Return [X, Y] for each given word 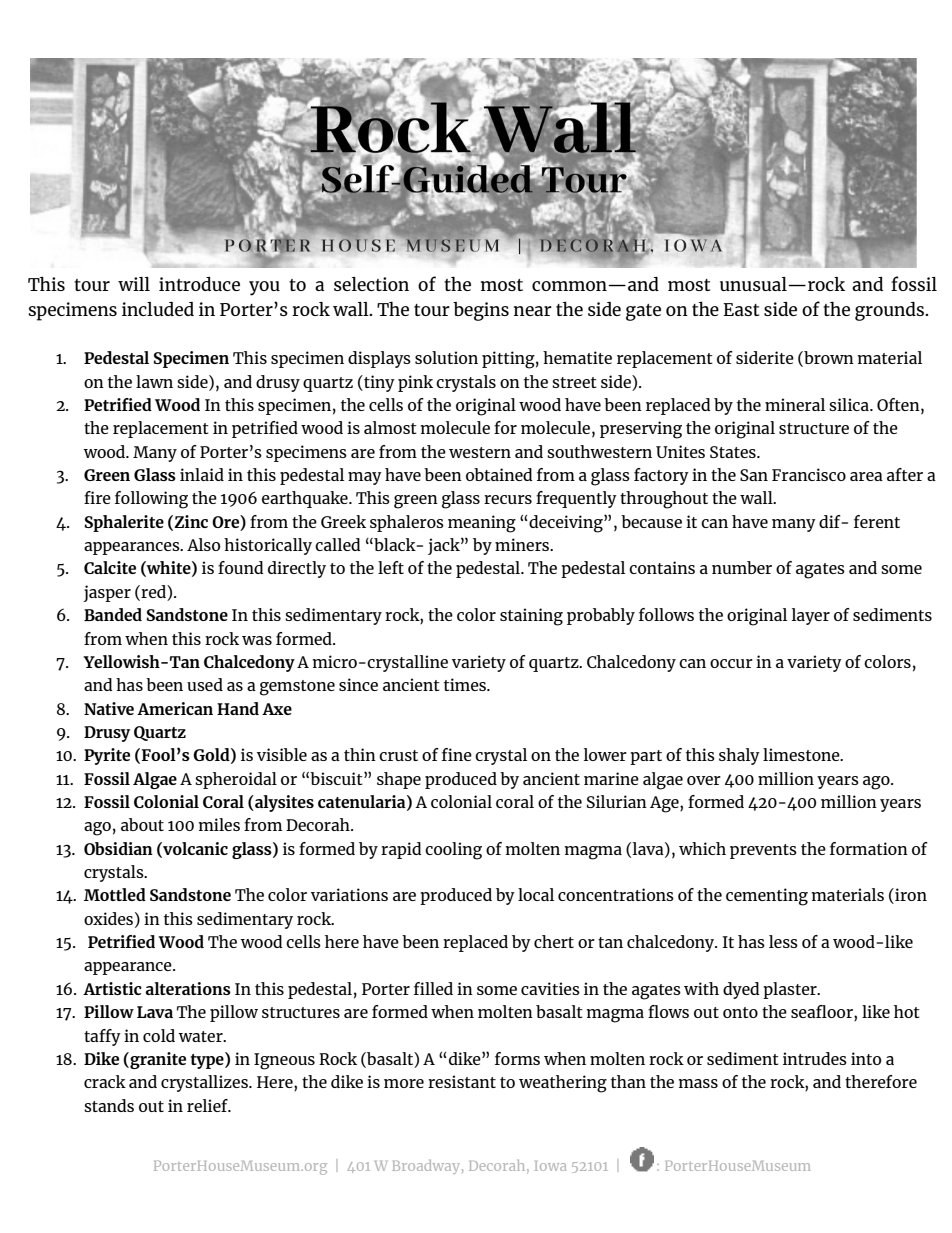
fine [457, 754]
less [783, 941]
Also [203, 544]
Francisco [809, 474]
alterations [188, 988]
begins [481, 311]
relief [208, 1105]
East [741, 309]
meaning [482, 524]
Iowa [550, 1166]
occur [731, 663]
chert [554, 941]
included [158, 309]
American [175, 708]
